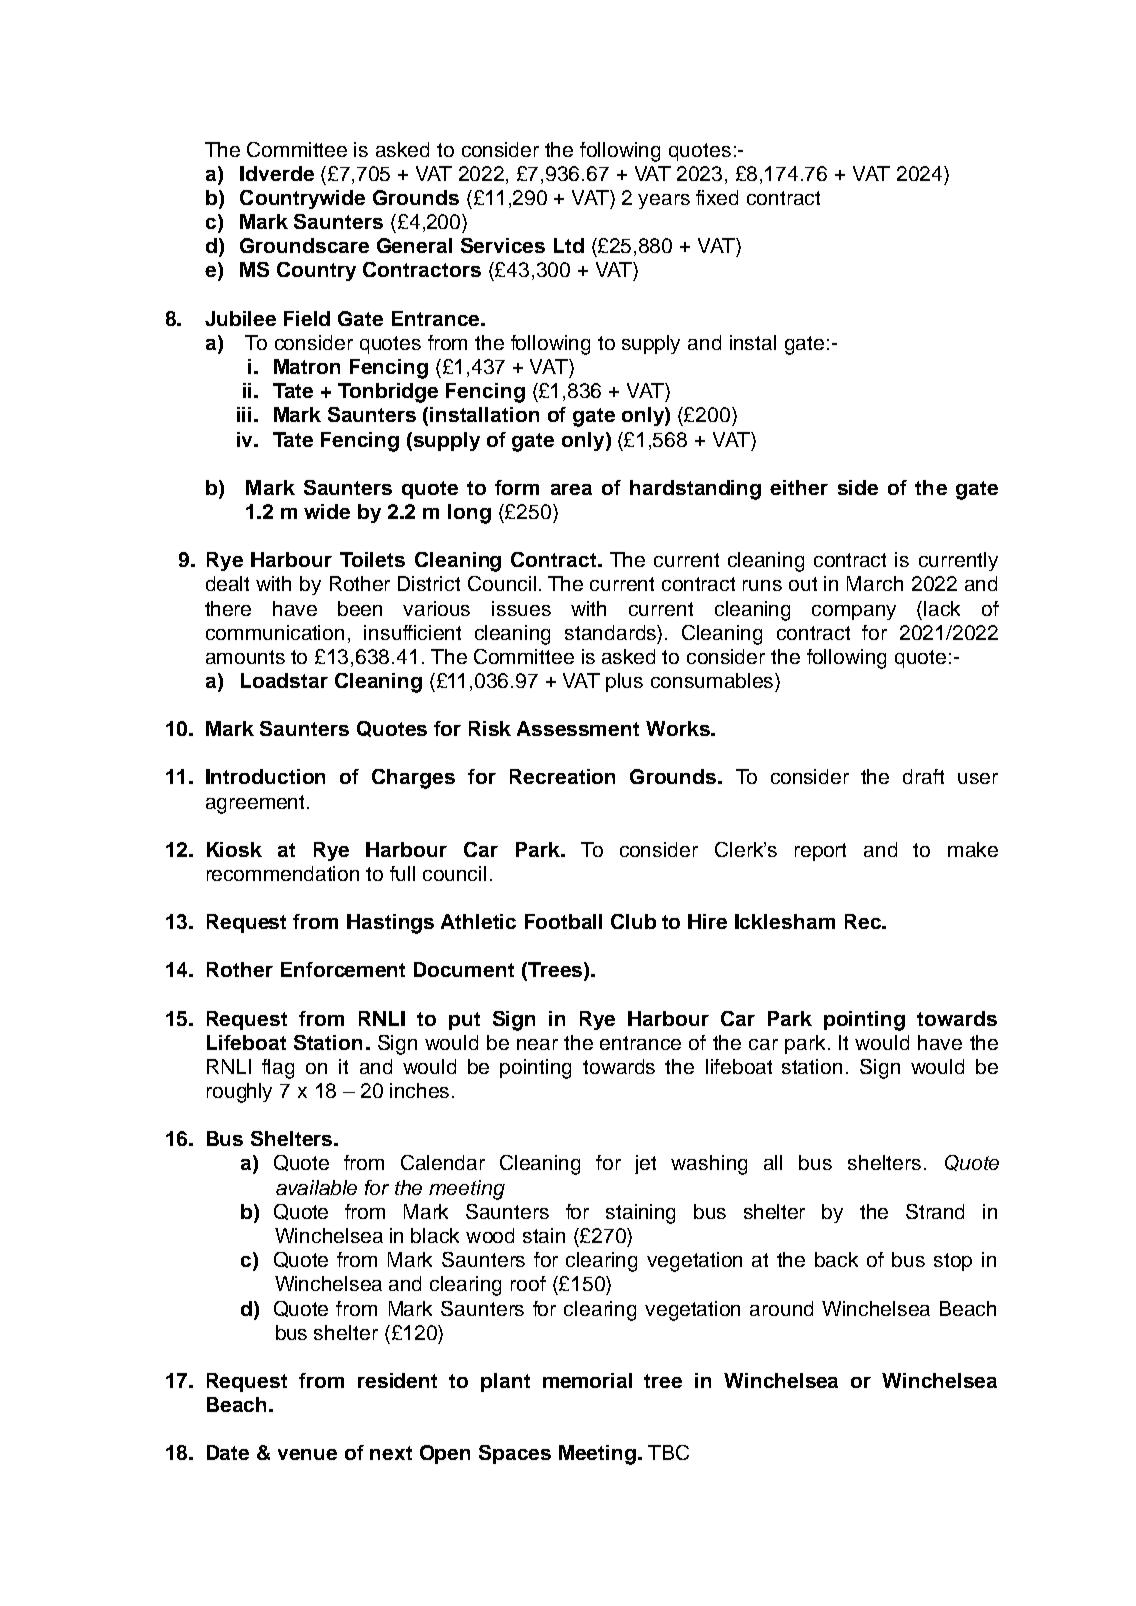 Image resolution: width=1136 pixels, height=1606 pixels. Describe the element at coordinates (414, 245) in the screenshot. I see `General` at that location.
